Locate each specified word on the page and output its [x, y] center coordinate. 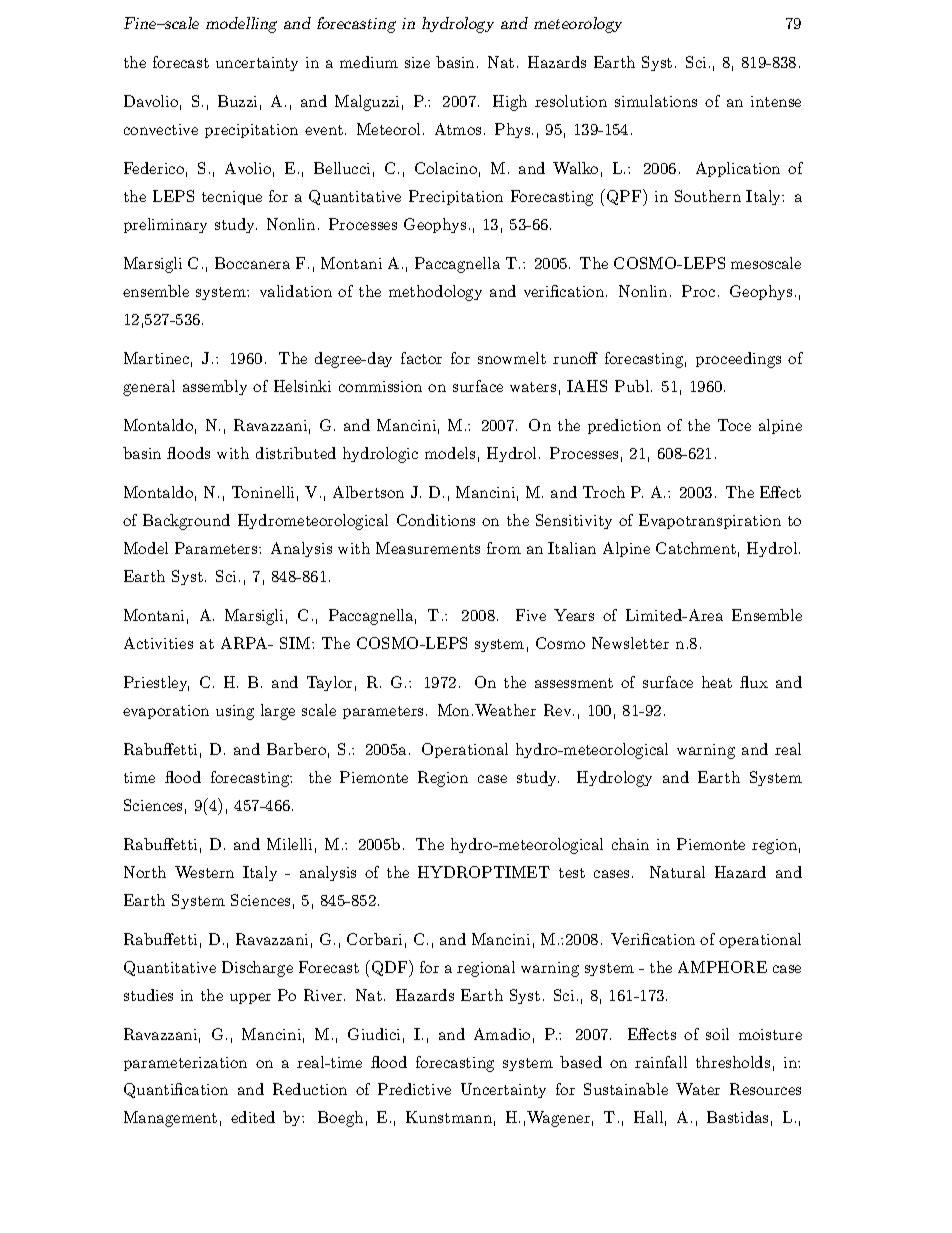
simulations [656, 101]
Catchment [696, 548]
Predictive [414, 1089]
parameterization [185, 1064]
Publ [633, 386]
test [572, 873]
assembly [215, 387]
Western [204, 872]
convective [161, 129]
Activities [158, 643]
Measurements [428, 548]
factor [421, 358]
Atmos [458, 129]
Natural [677, 872]
